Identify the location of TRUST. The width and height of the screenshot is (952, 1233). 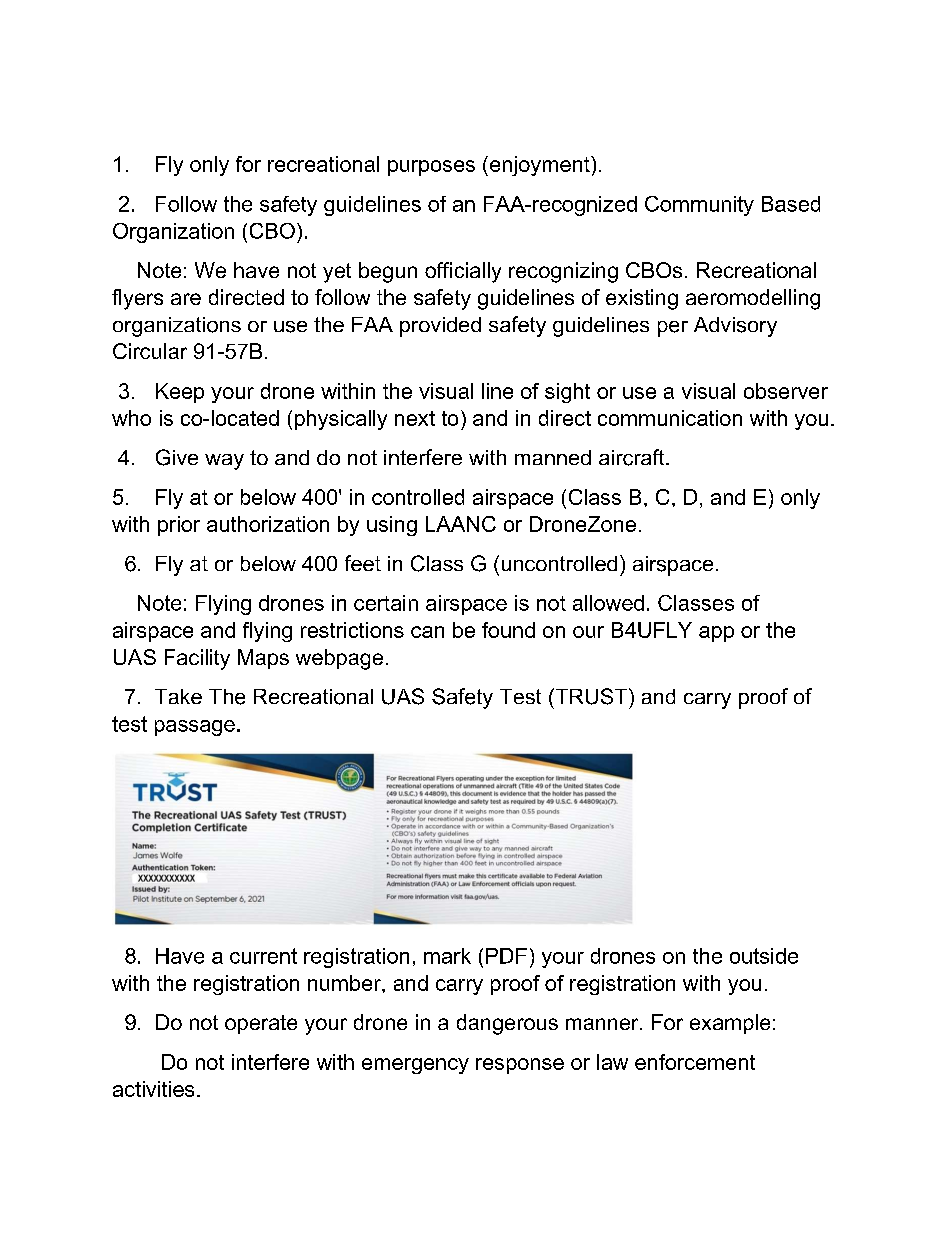
(591, 696).
